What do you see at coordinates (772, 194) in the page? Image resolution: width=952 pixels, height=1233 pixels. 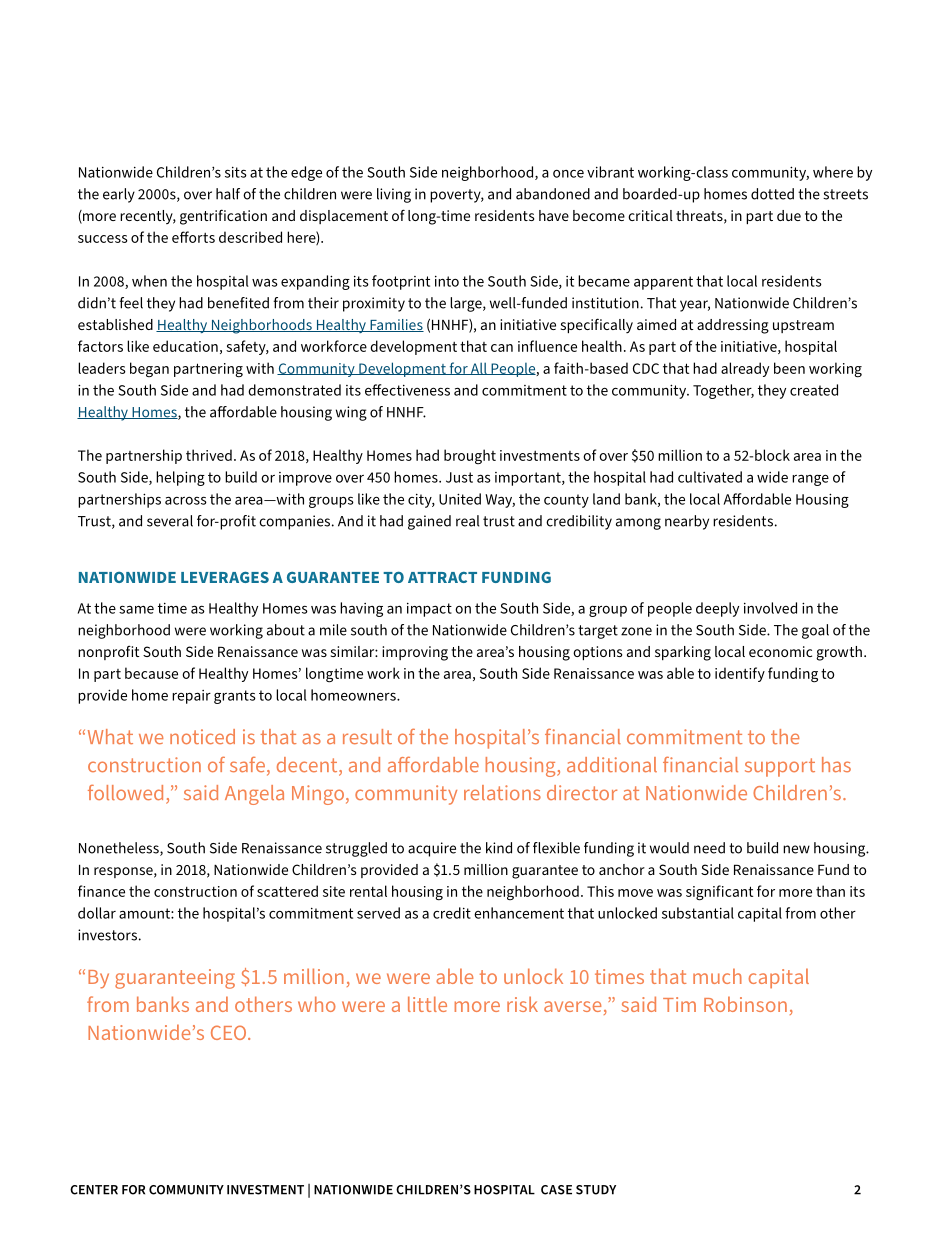 I see `dotted` at bounding box center [772, 194].
